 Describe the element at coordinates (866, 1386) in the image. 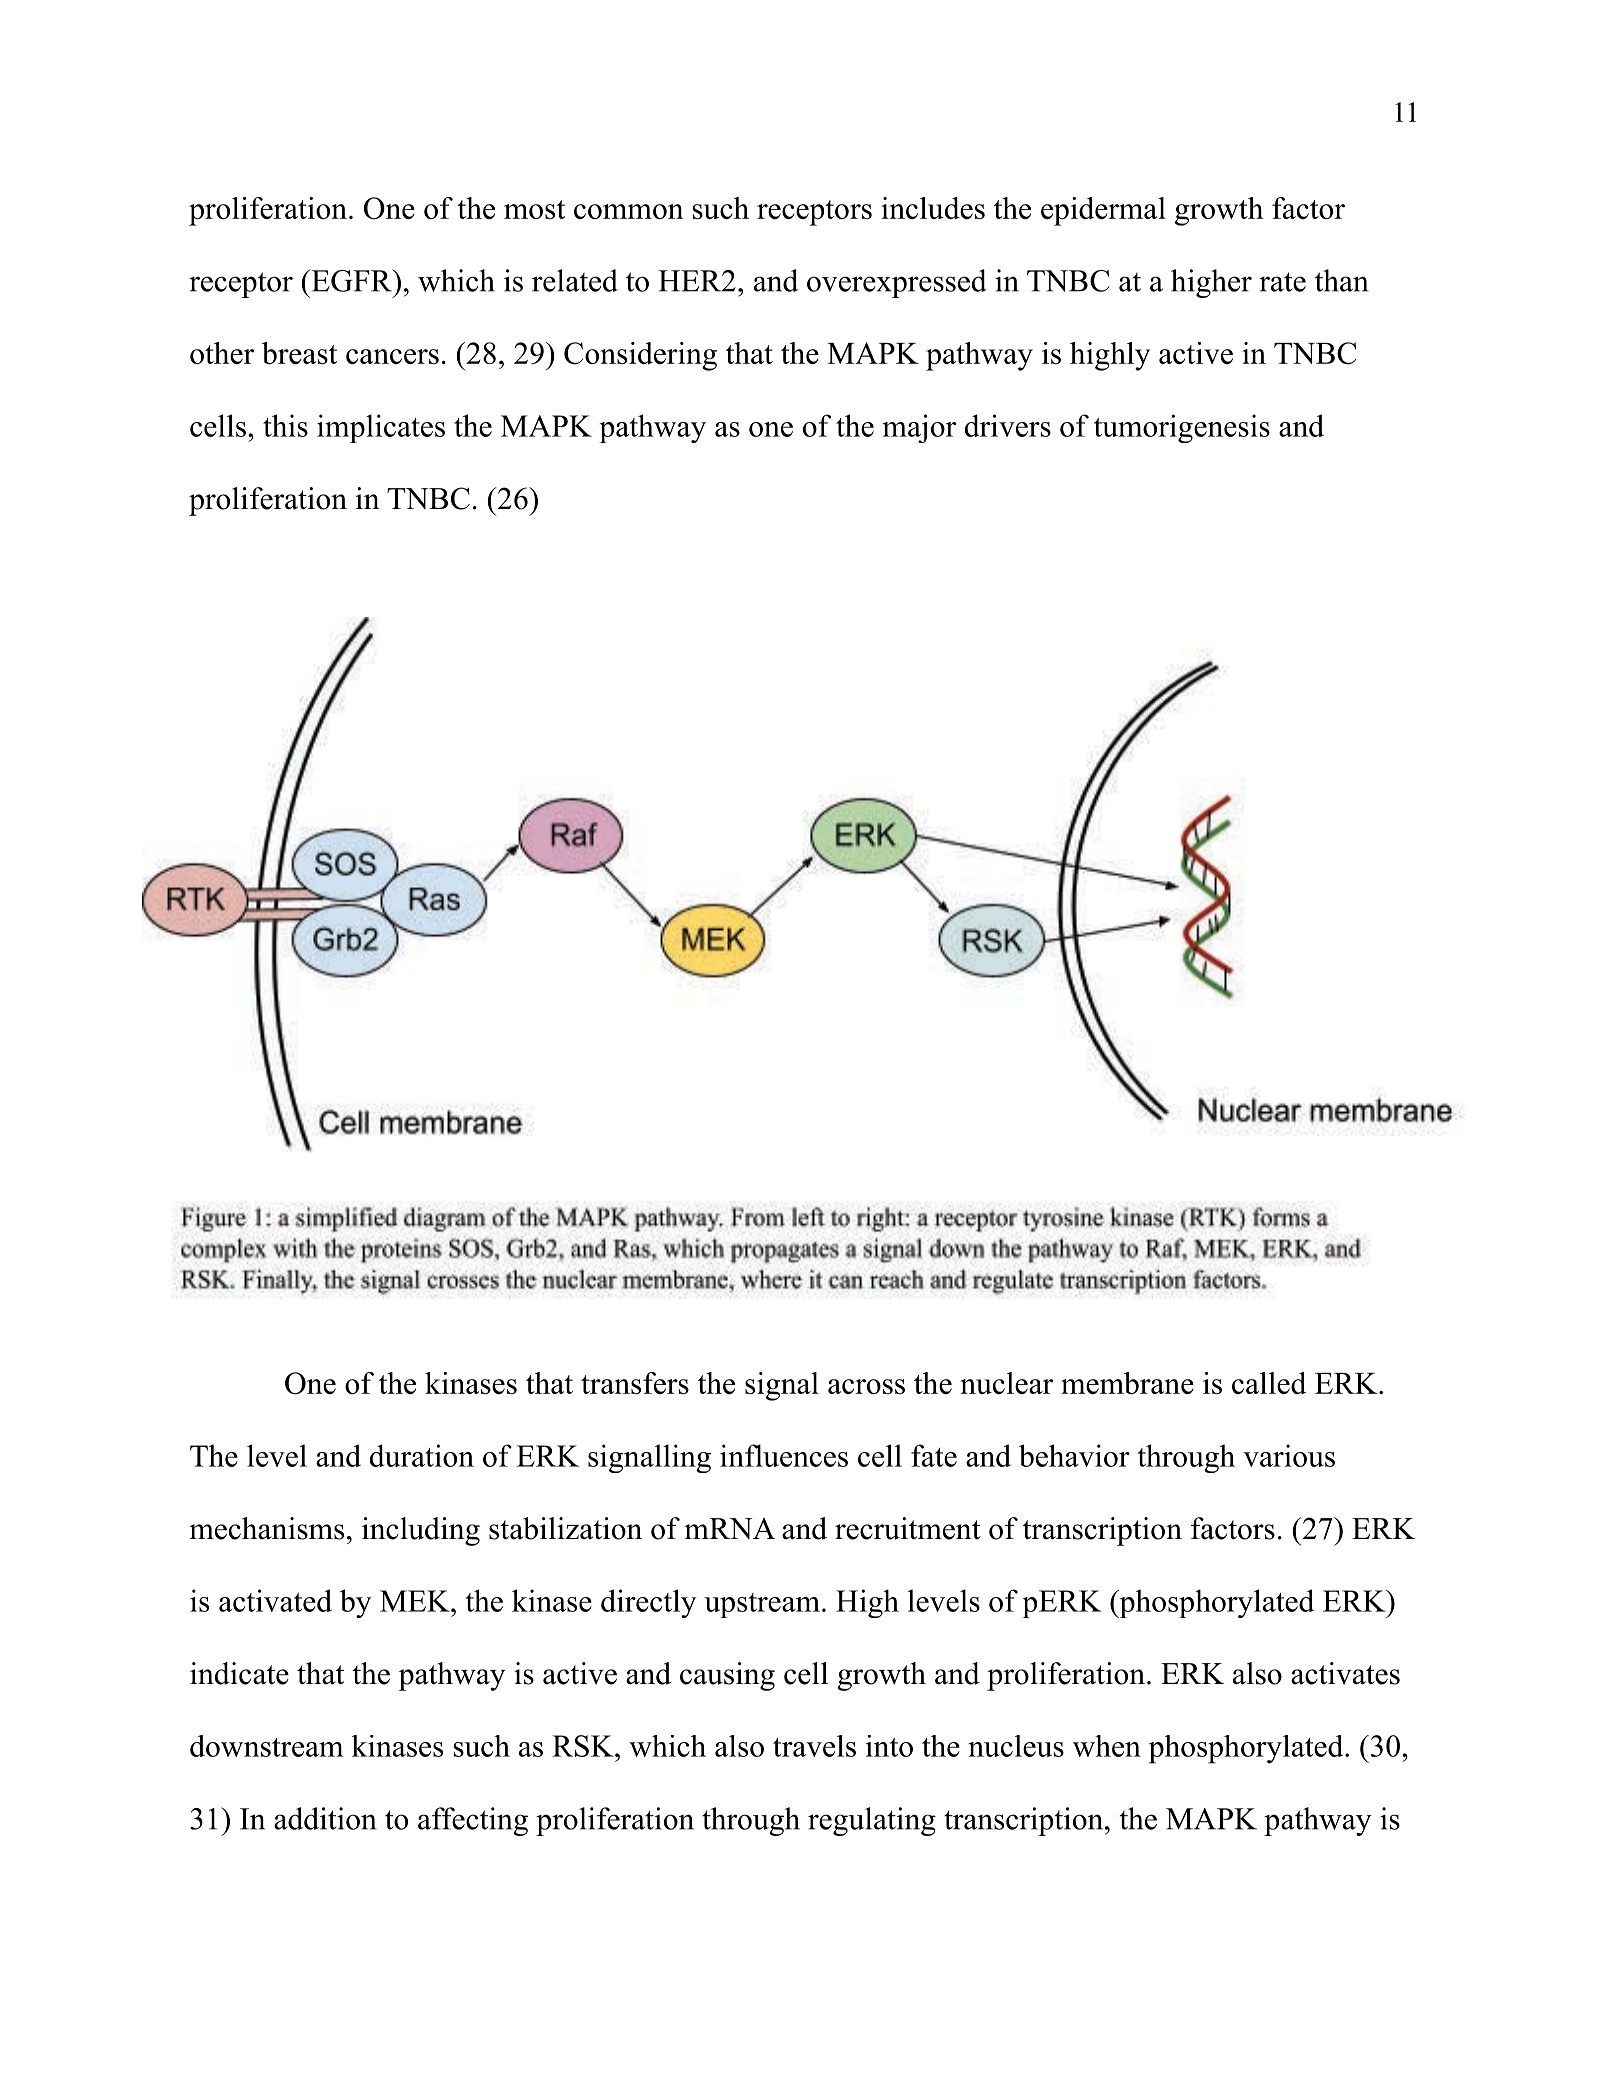

I see `across` at that location.
